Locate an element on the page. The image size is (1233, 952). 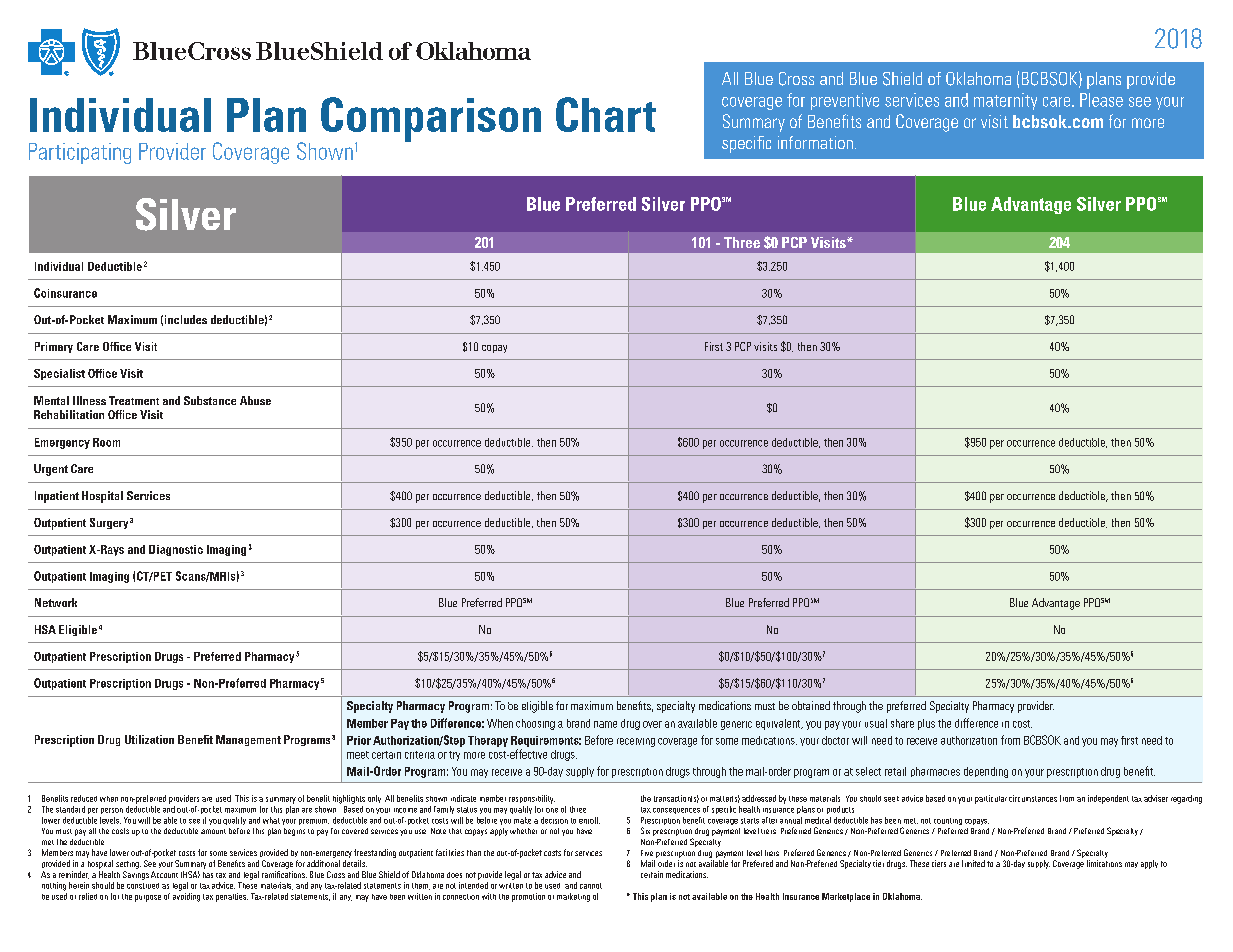
maternity is located at coordinates (1005, 101).
